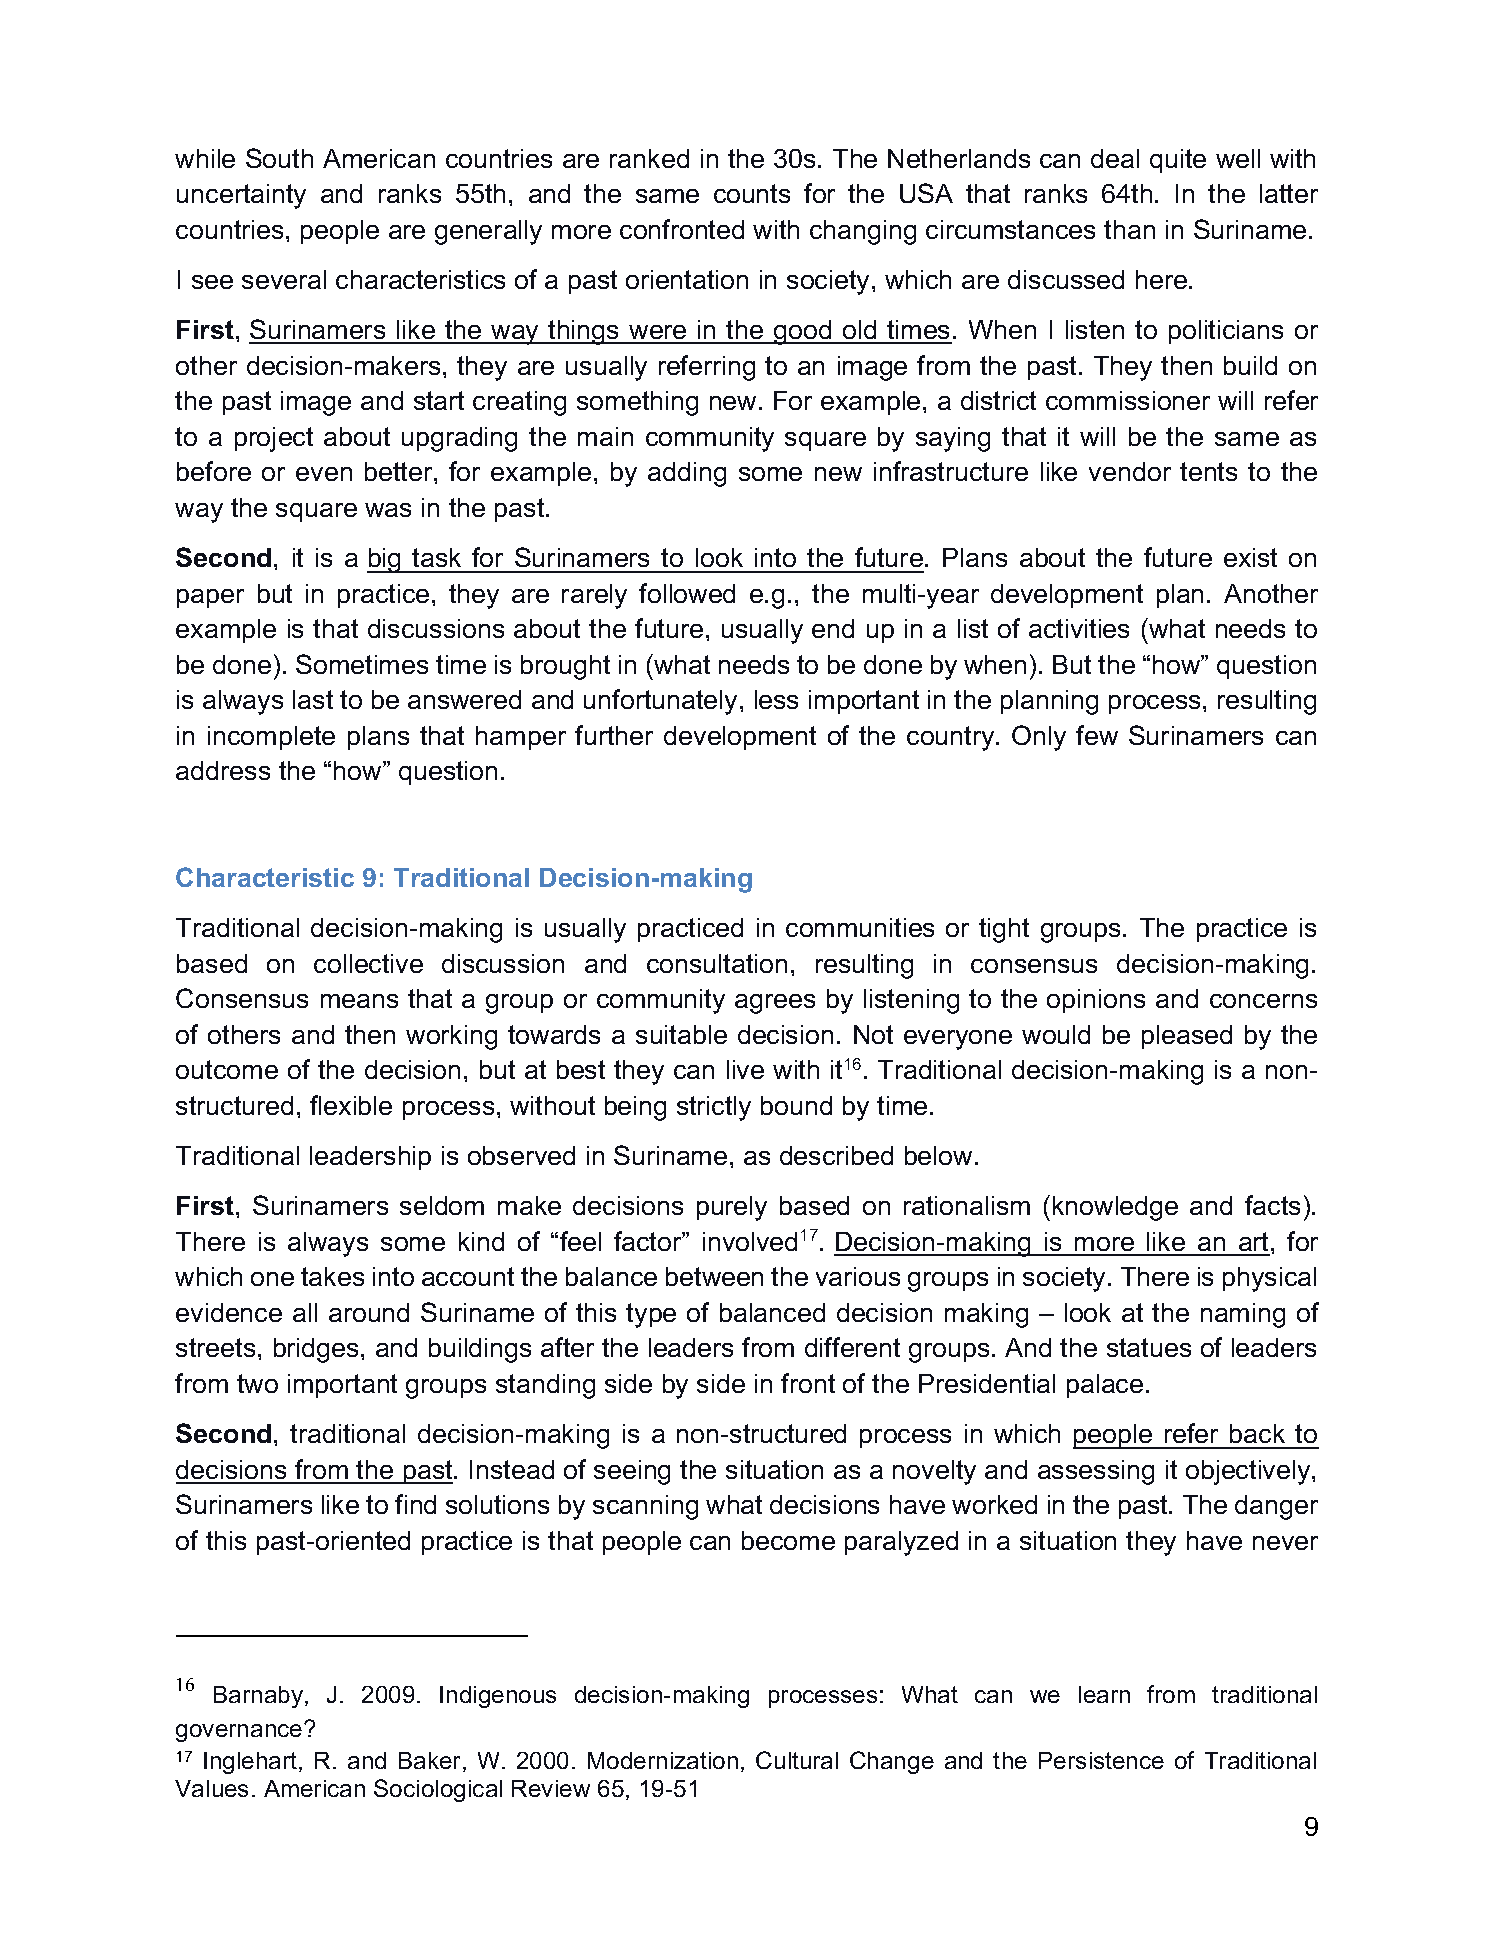 The width and height of the screenshot is (1495, 1935). I want to click on takes, so click(332, 1276).
